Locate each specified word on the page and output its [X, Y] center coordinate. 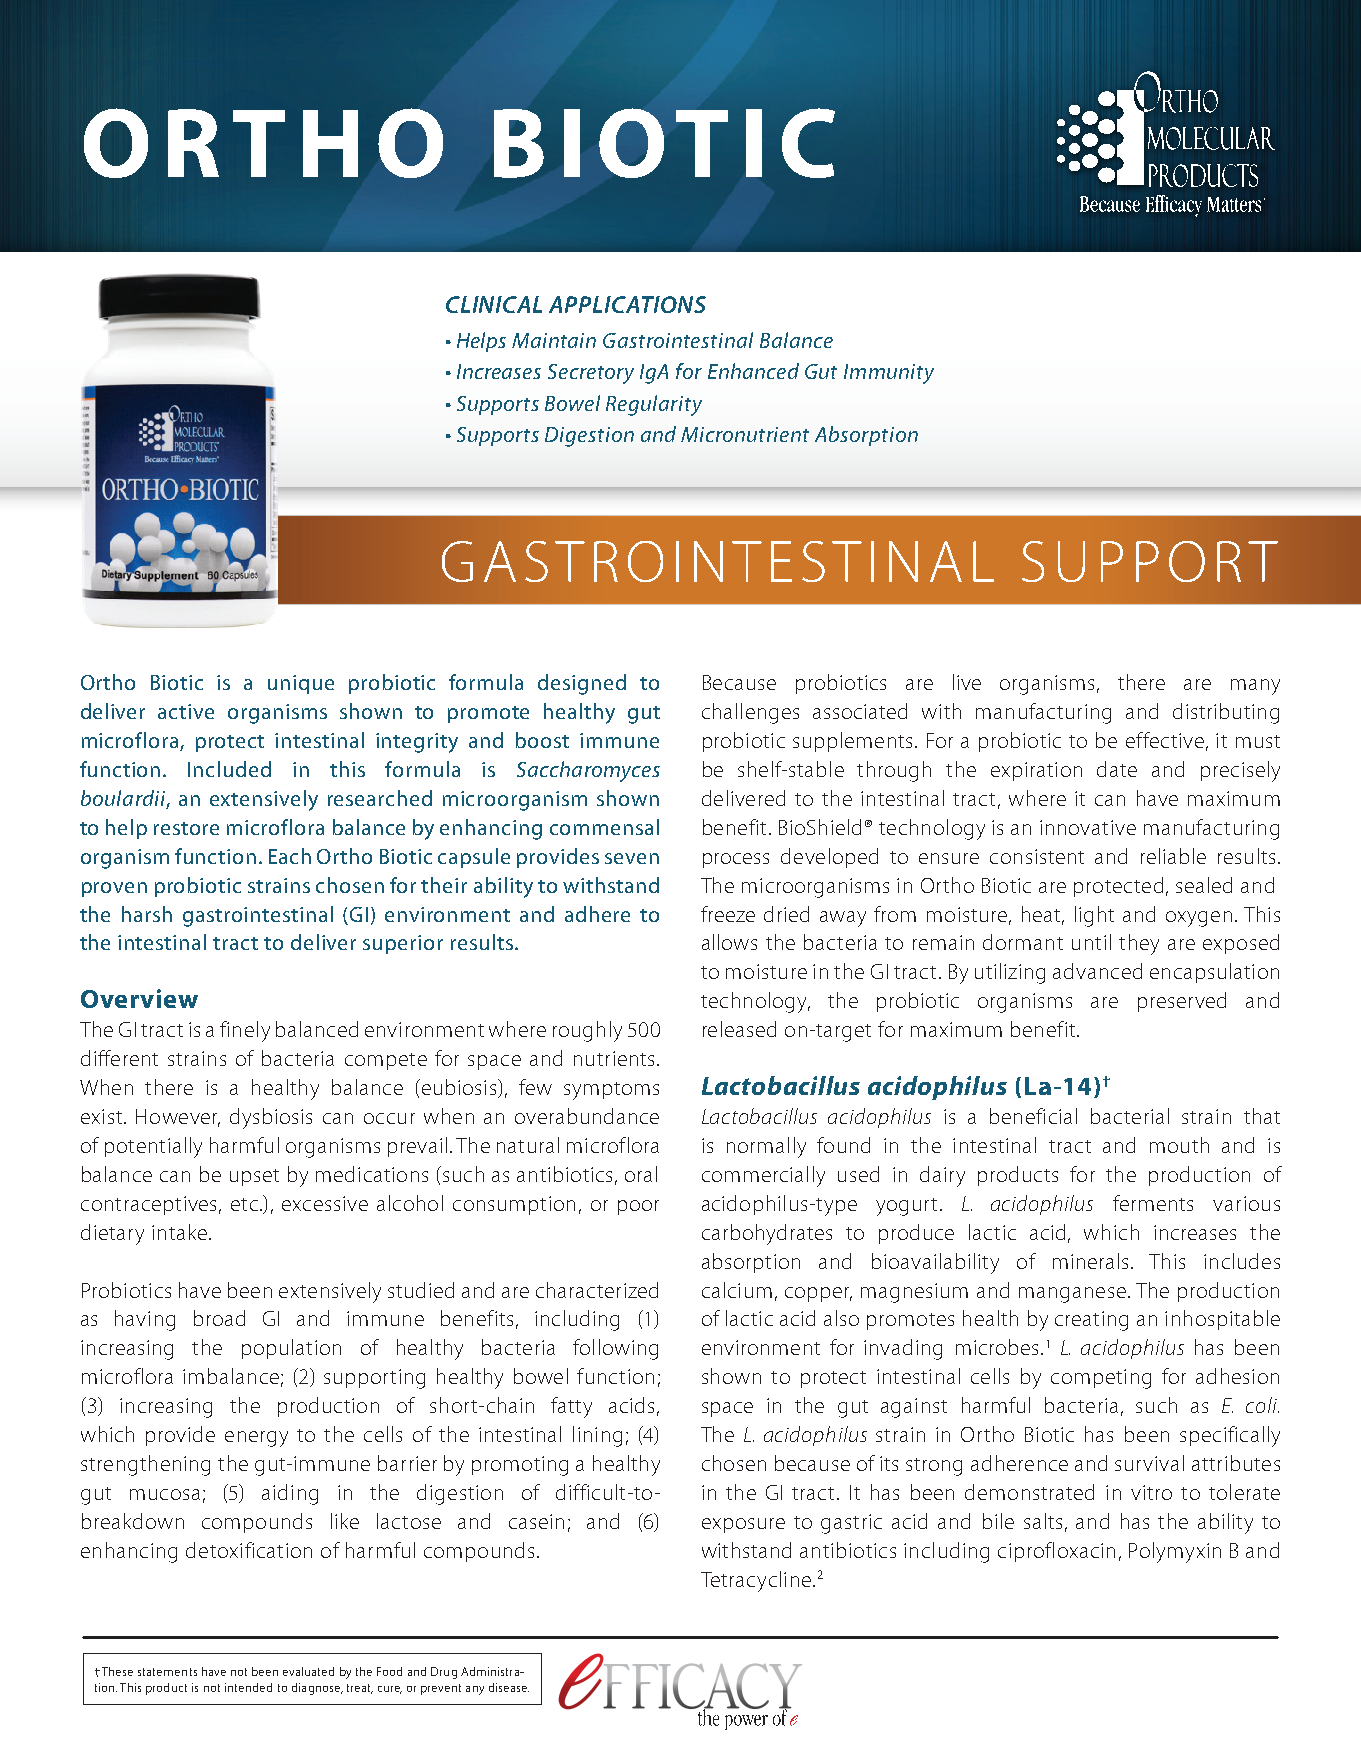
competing [1101, 1379]
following [615, 1349]
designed [582, 684]
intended [248, 1687]
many [1255, 687]
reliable [1173, 856]
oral [641, 1174]
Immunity [889, 374]
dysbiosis [271, 1118]
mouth [1179, 1145]
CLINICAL [494, 304]
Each [290, 856]
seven [632, 858]
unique [301, 684]
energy [256, 1439]
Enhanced [753, 371]
